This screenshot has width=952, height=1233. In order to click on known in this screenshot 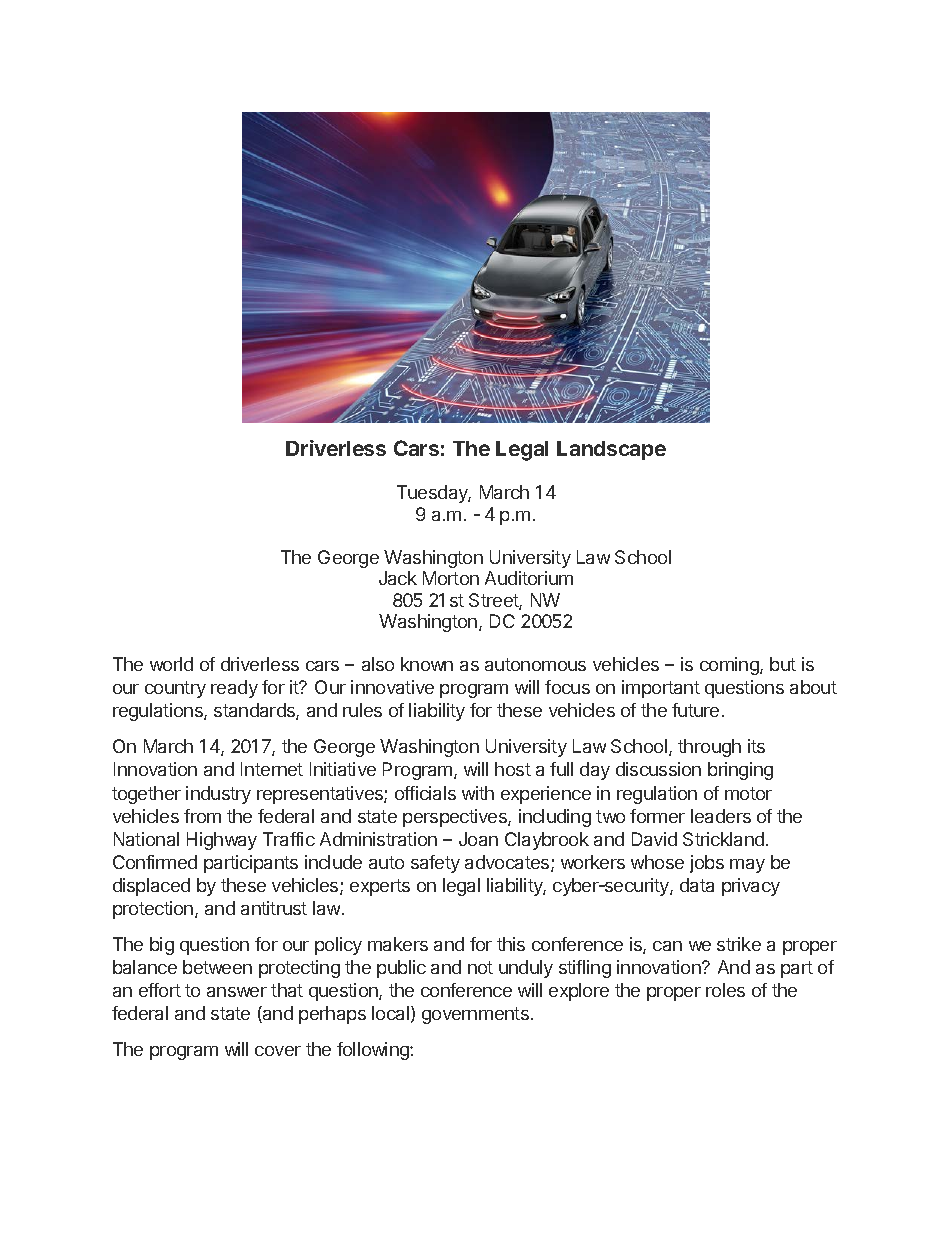, I will do `click(427, 664)`.
